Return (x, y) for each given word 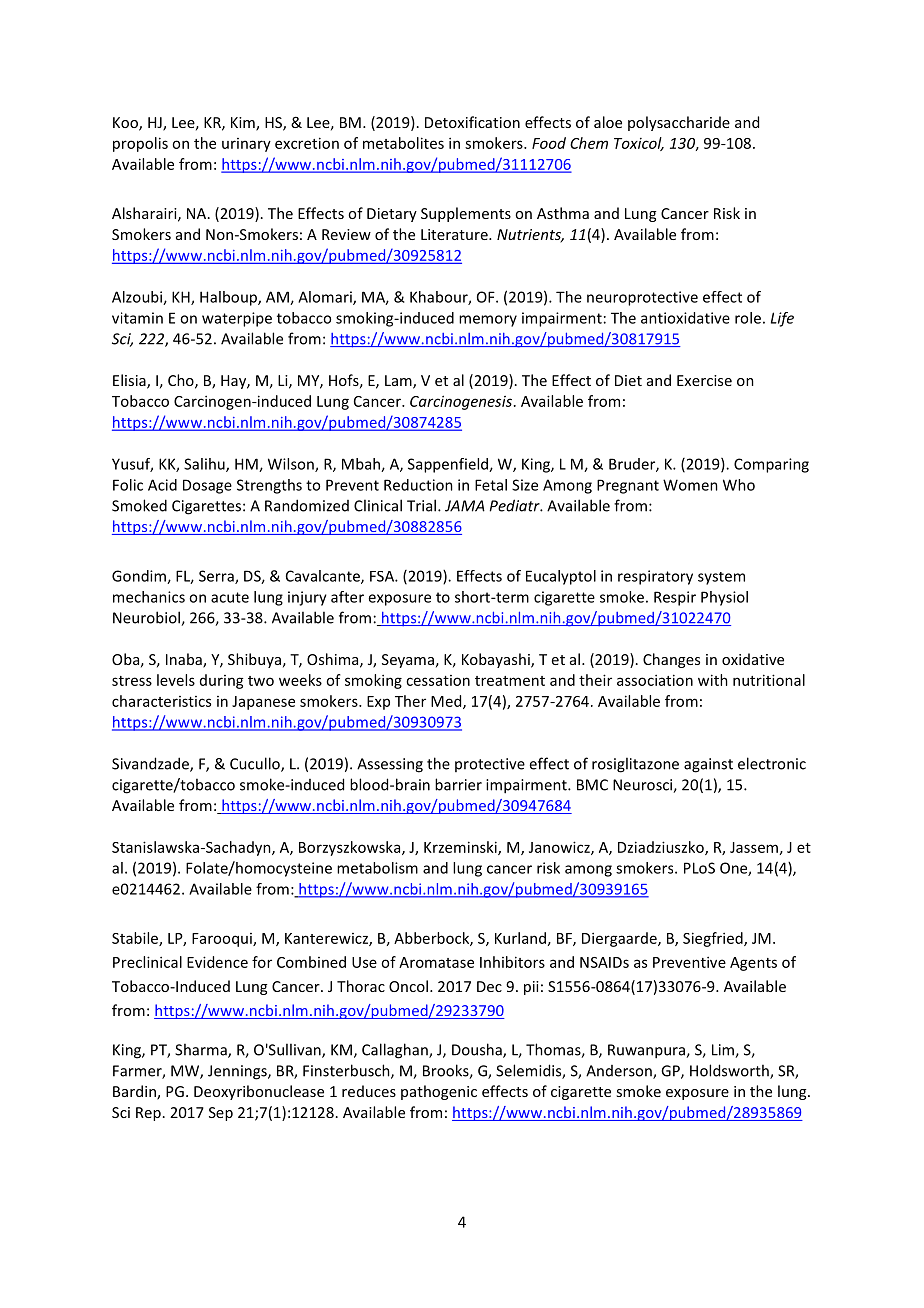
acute (230, 597)
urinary (246, 145)
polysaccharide (679, 123)
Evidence (217, 962)
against (708, 765)
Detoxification (472, 122)
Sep (221, 1114)
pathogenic (439, 1092)
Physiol (724, 598)
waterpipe (237, 319)
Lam (399, 382)
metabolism (377, 868)
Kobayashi (497, 660)
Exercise (704, 380)
